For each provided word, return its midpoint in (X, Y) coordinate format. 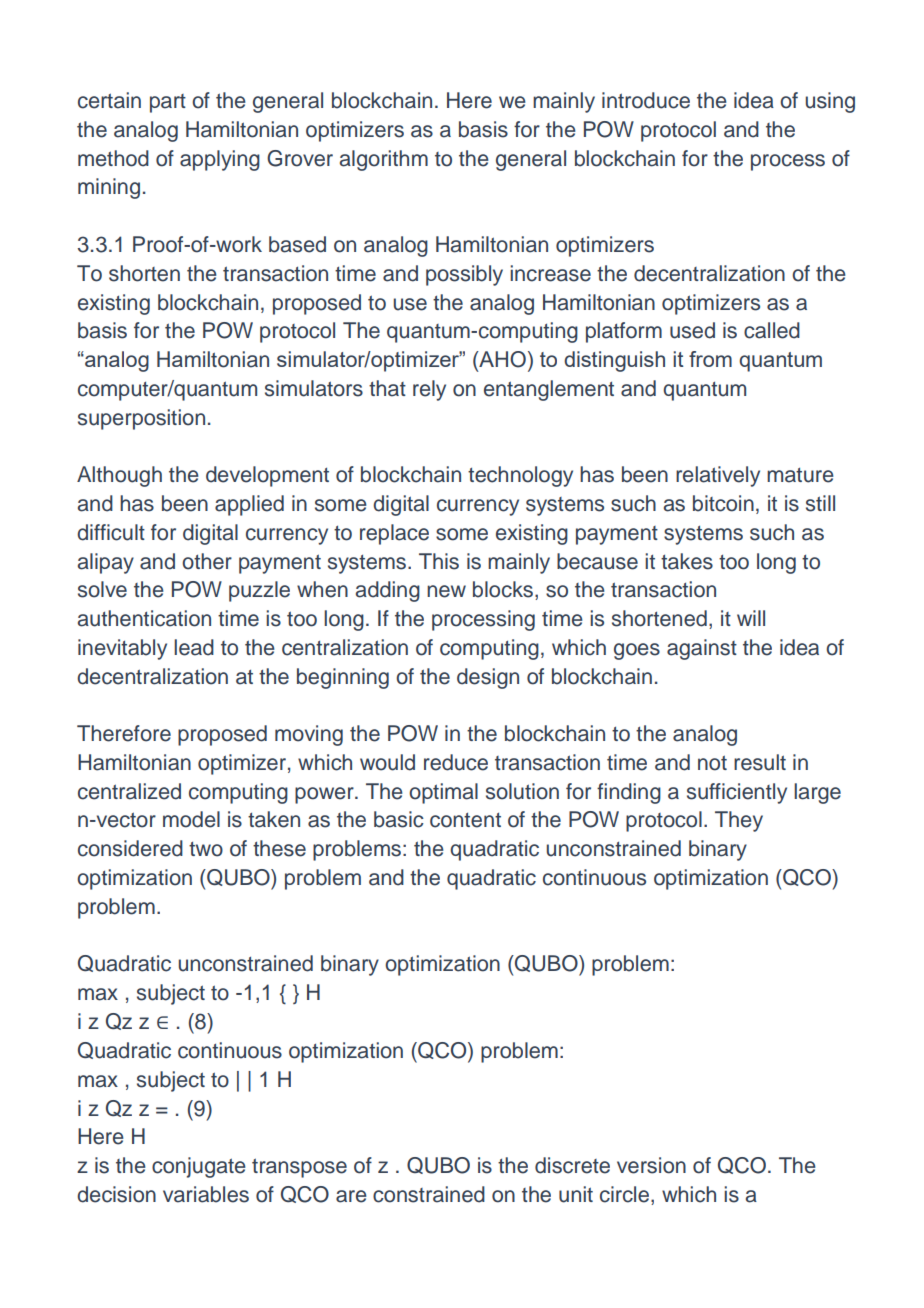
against (702, 649)
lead (194, 647)
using (830, 102)
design (488, 678)
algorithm (384, 160)
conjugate (199, 1167)
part (168, 103)
